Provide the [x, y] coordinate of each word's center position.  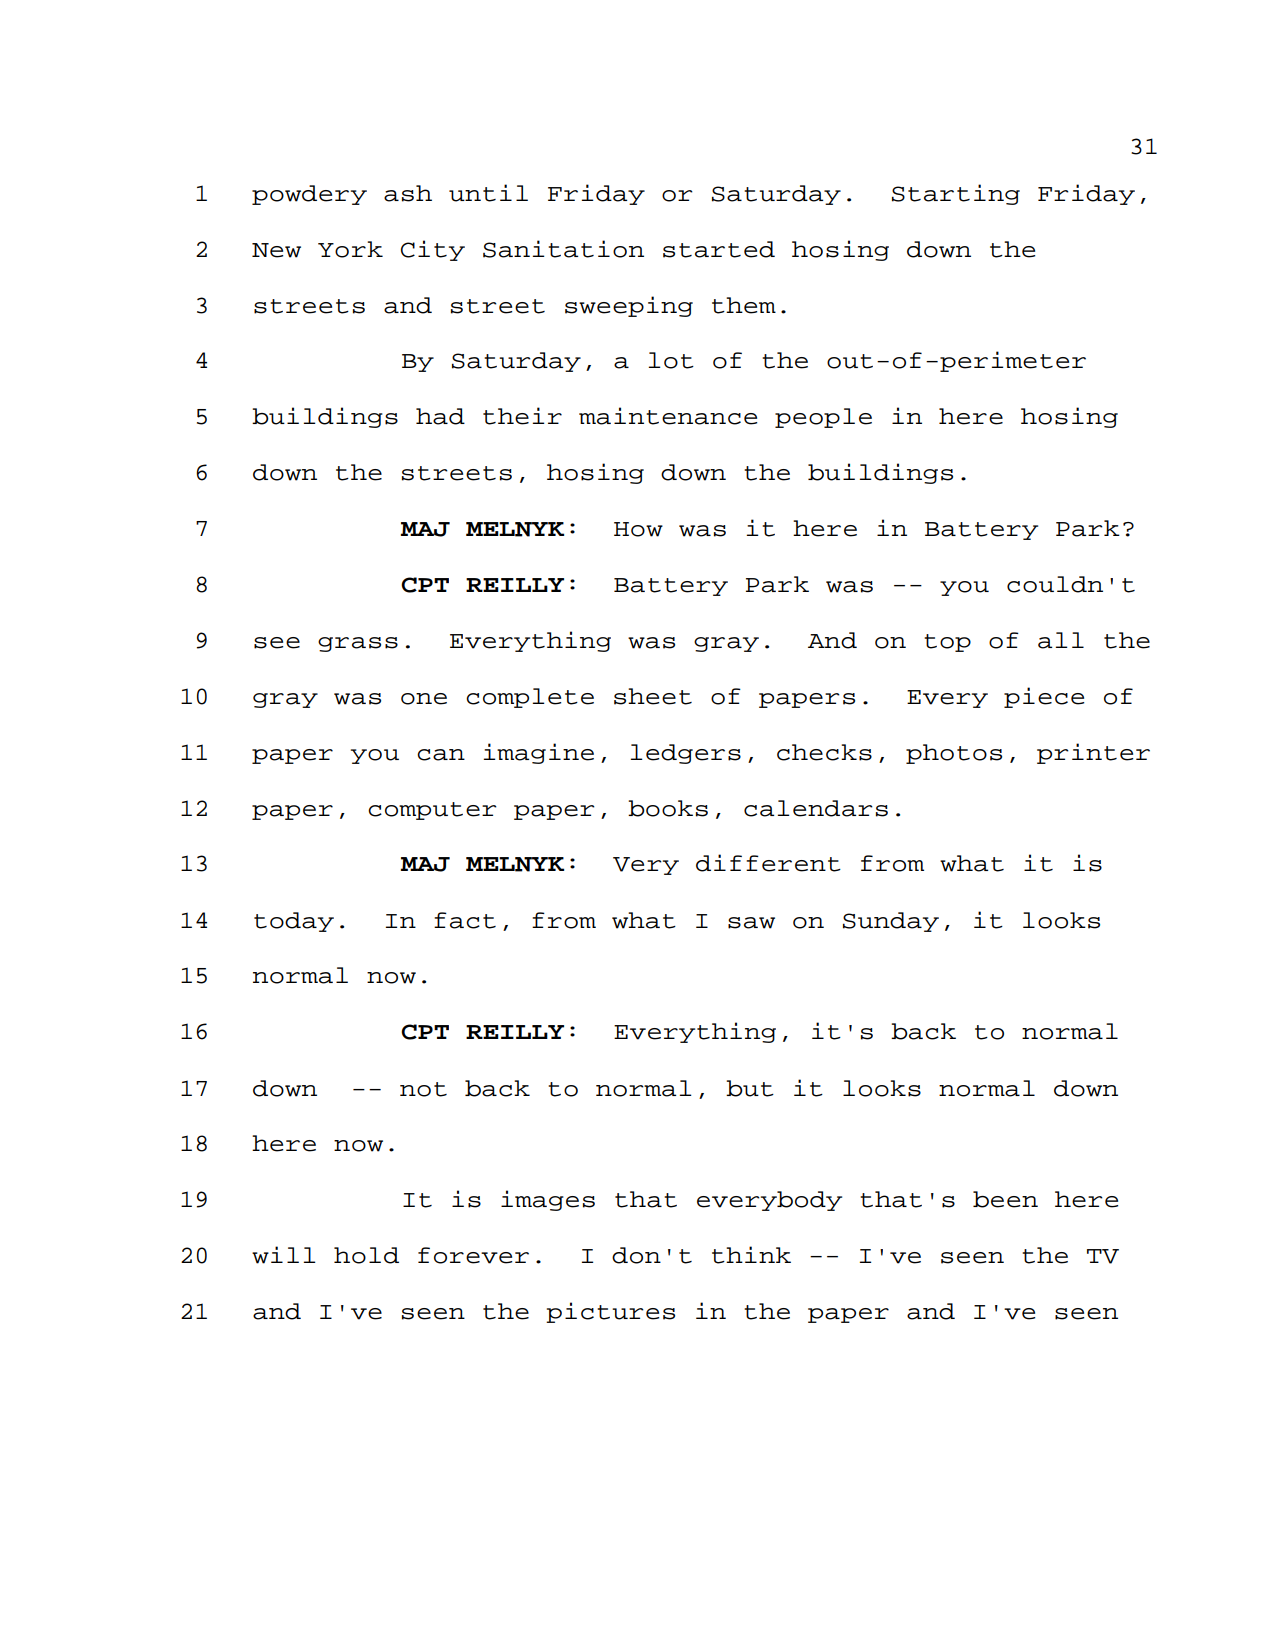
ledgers [686, 754]
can [441, 755]
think [751, 1255]
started [719, 249]
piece [1044, 697]
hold [366, 1255]
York [350, 249]
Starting [956, 194]
